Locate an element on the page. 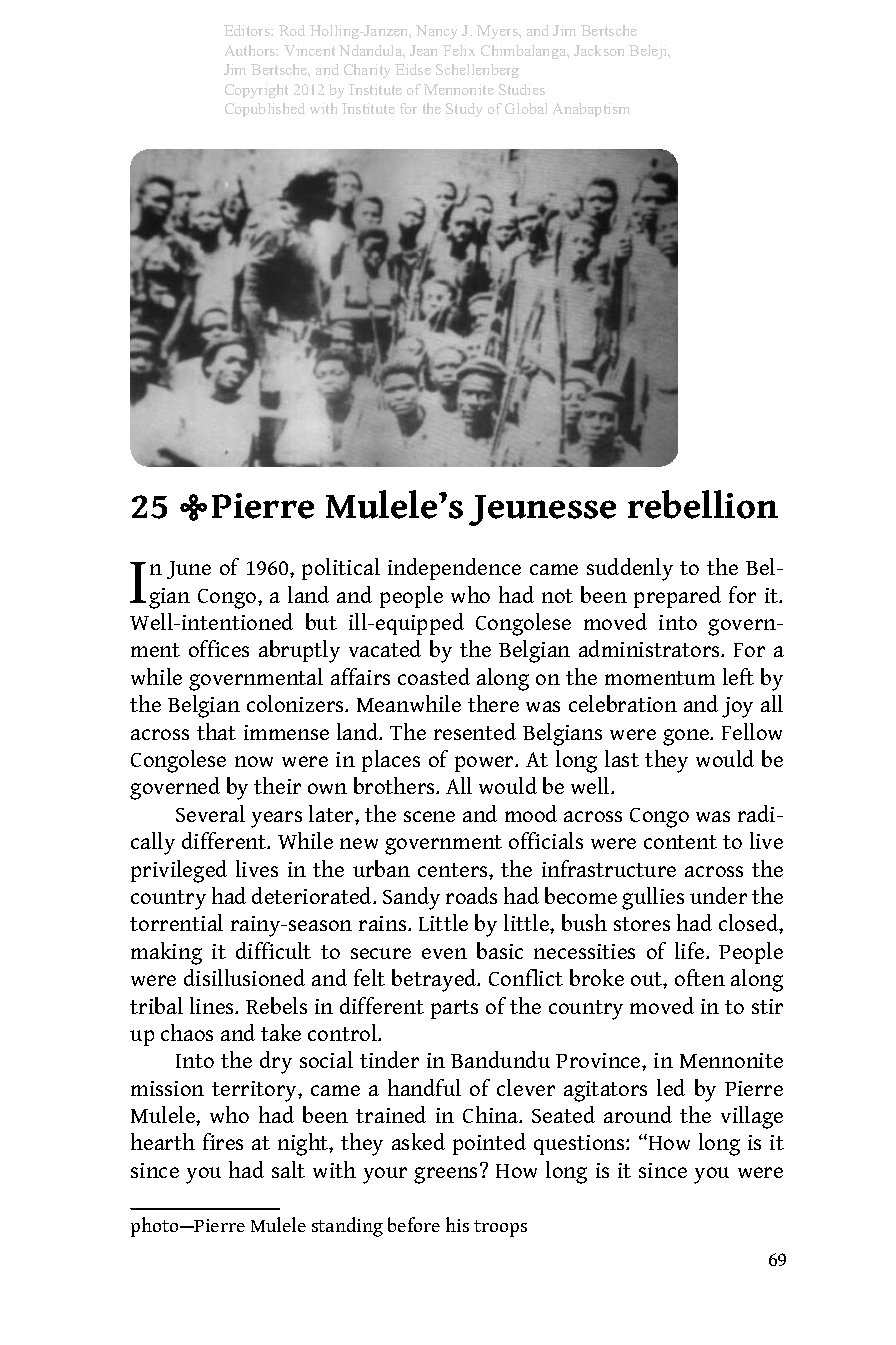 The width and height of the page is (896, 1345). coasted is located at coordinates (434, 676).
